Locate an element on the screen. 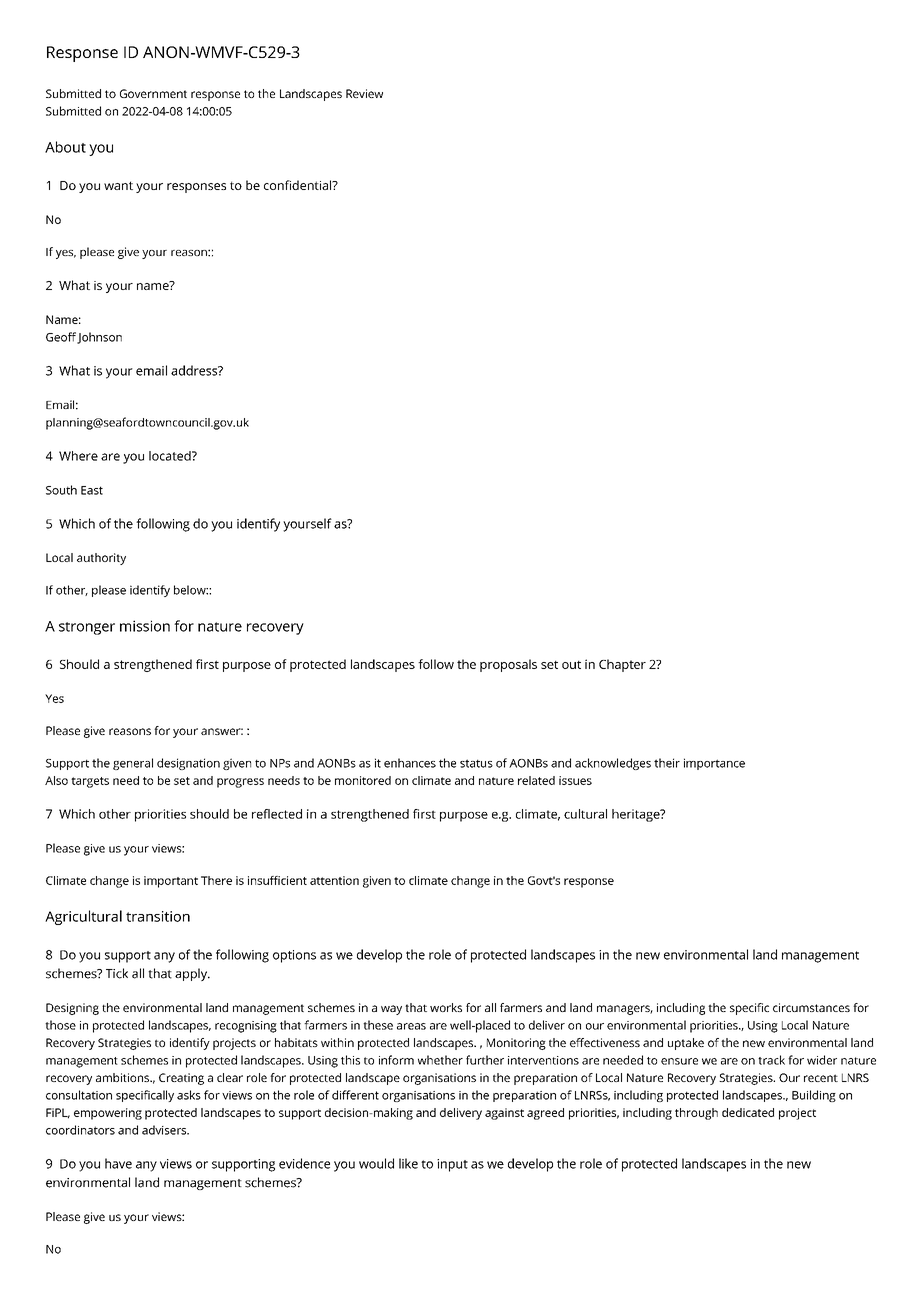 This screenshot has height=1308, width=924. proposals is located at coordinates (508, 665).
